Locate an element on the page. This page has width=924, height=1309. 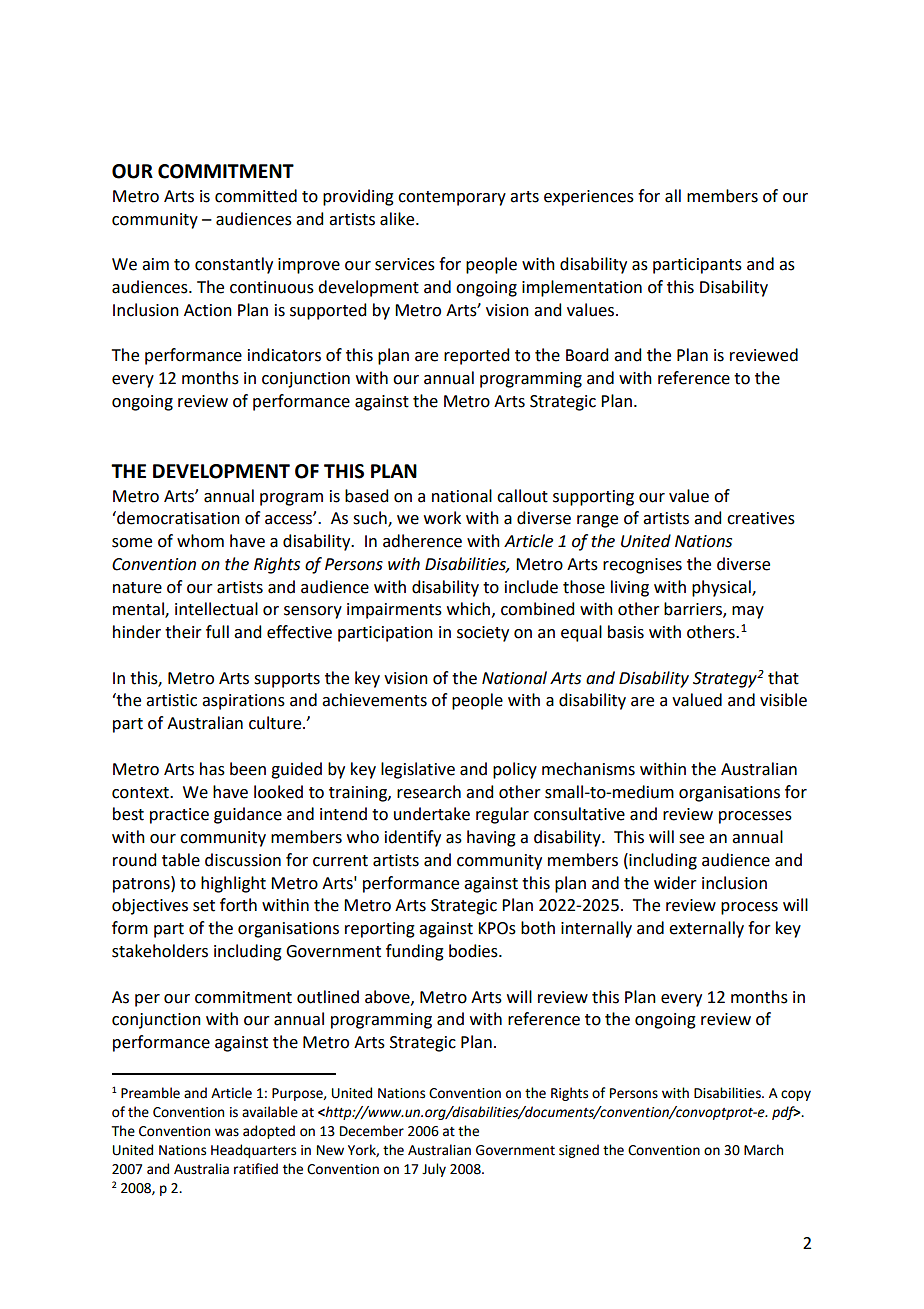
aspirations is located at coordinates (243, 702).
